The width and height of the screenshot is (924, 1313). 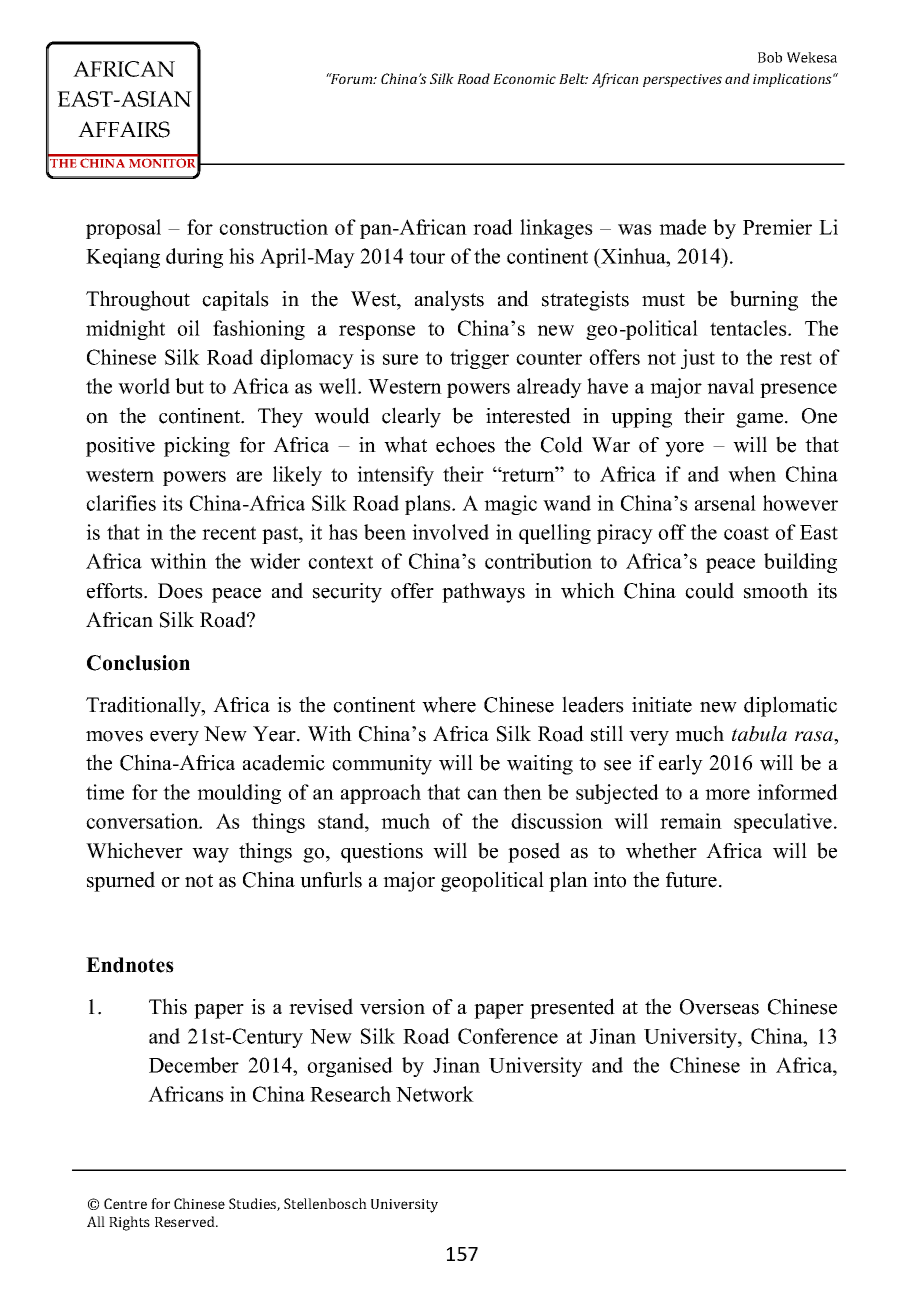 What do you see at coordinates (534, 852) in the screenshot?
I see `posed` at bounding box center [534, 852].
